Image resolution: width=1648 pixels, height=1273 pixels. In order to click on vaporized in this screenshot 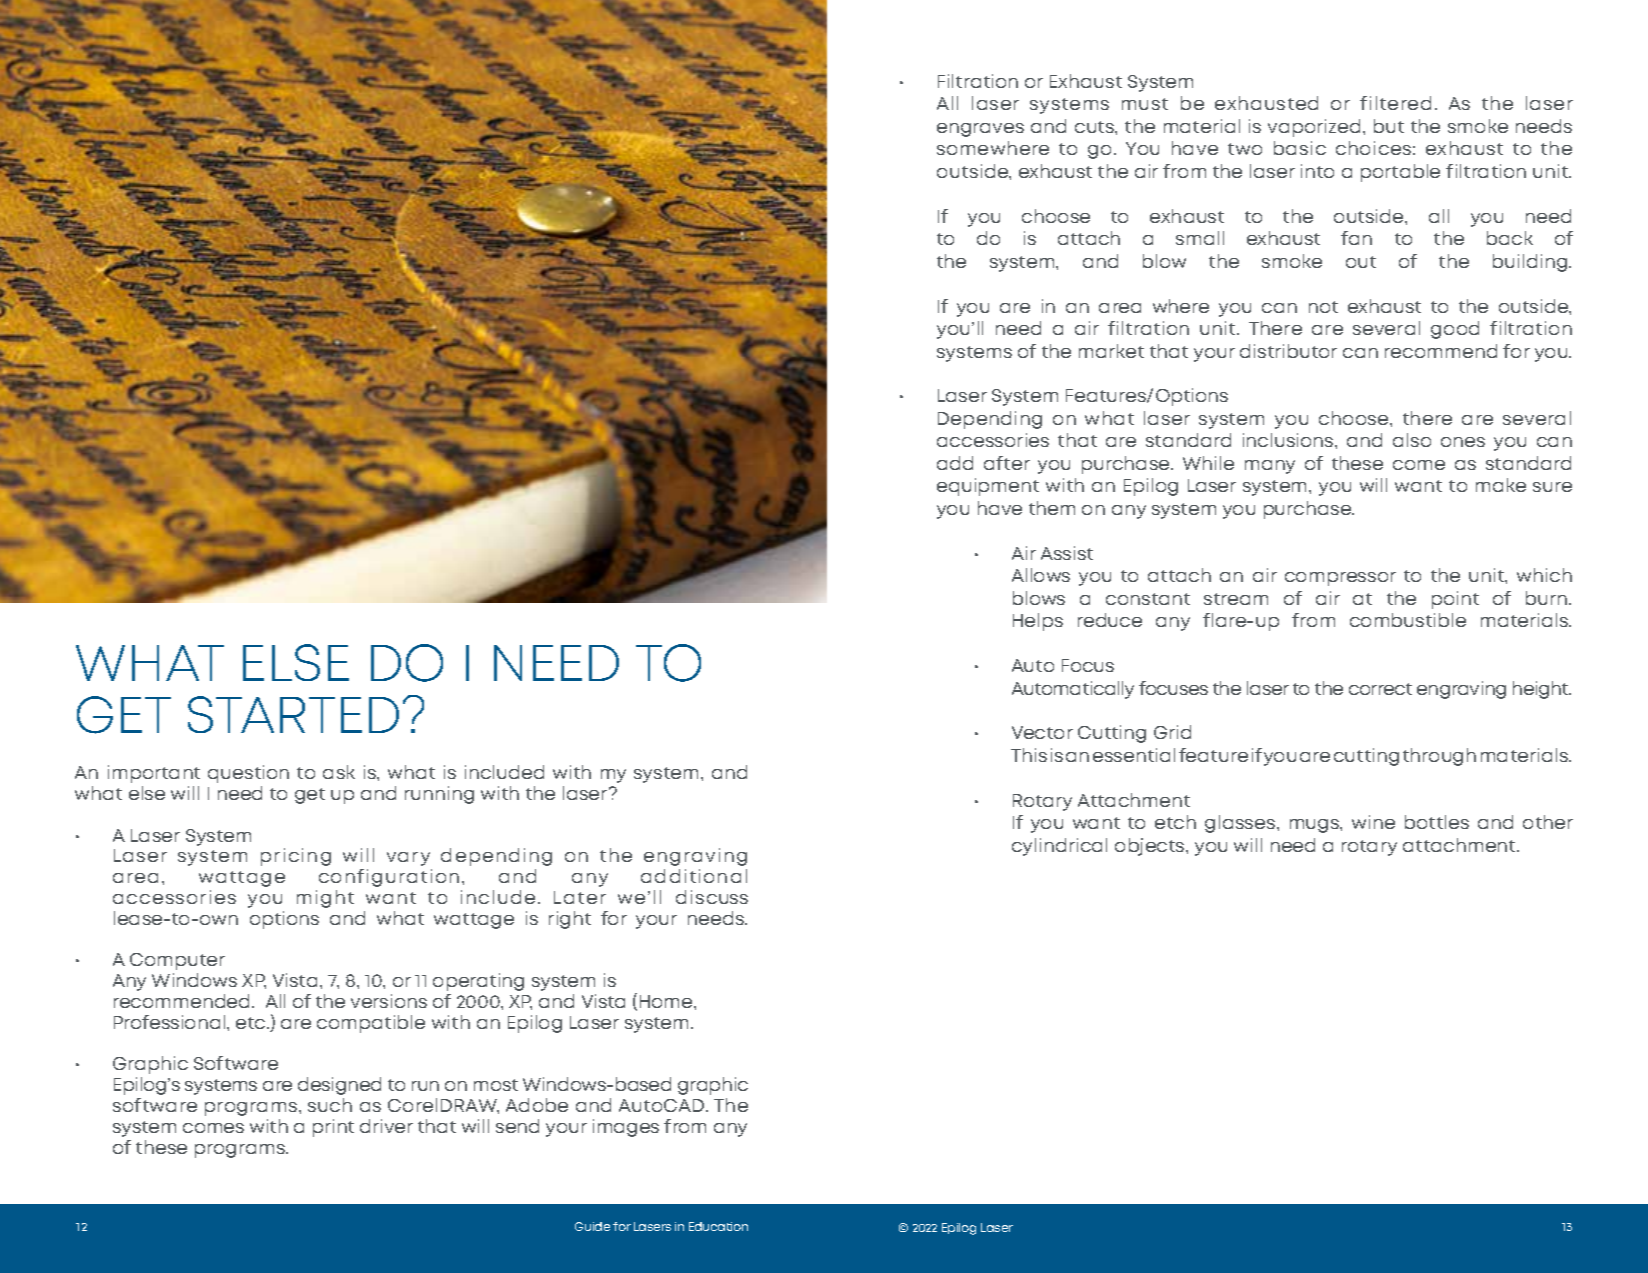, I will do `click(1314, 128)`.
